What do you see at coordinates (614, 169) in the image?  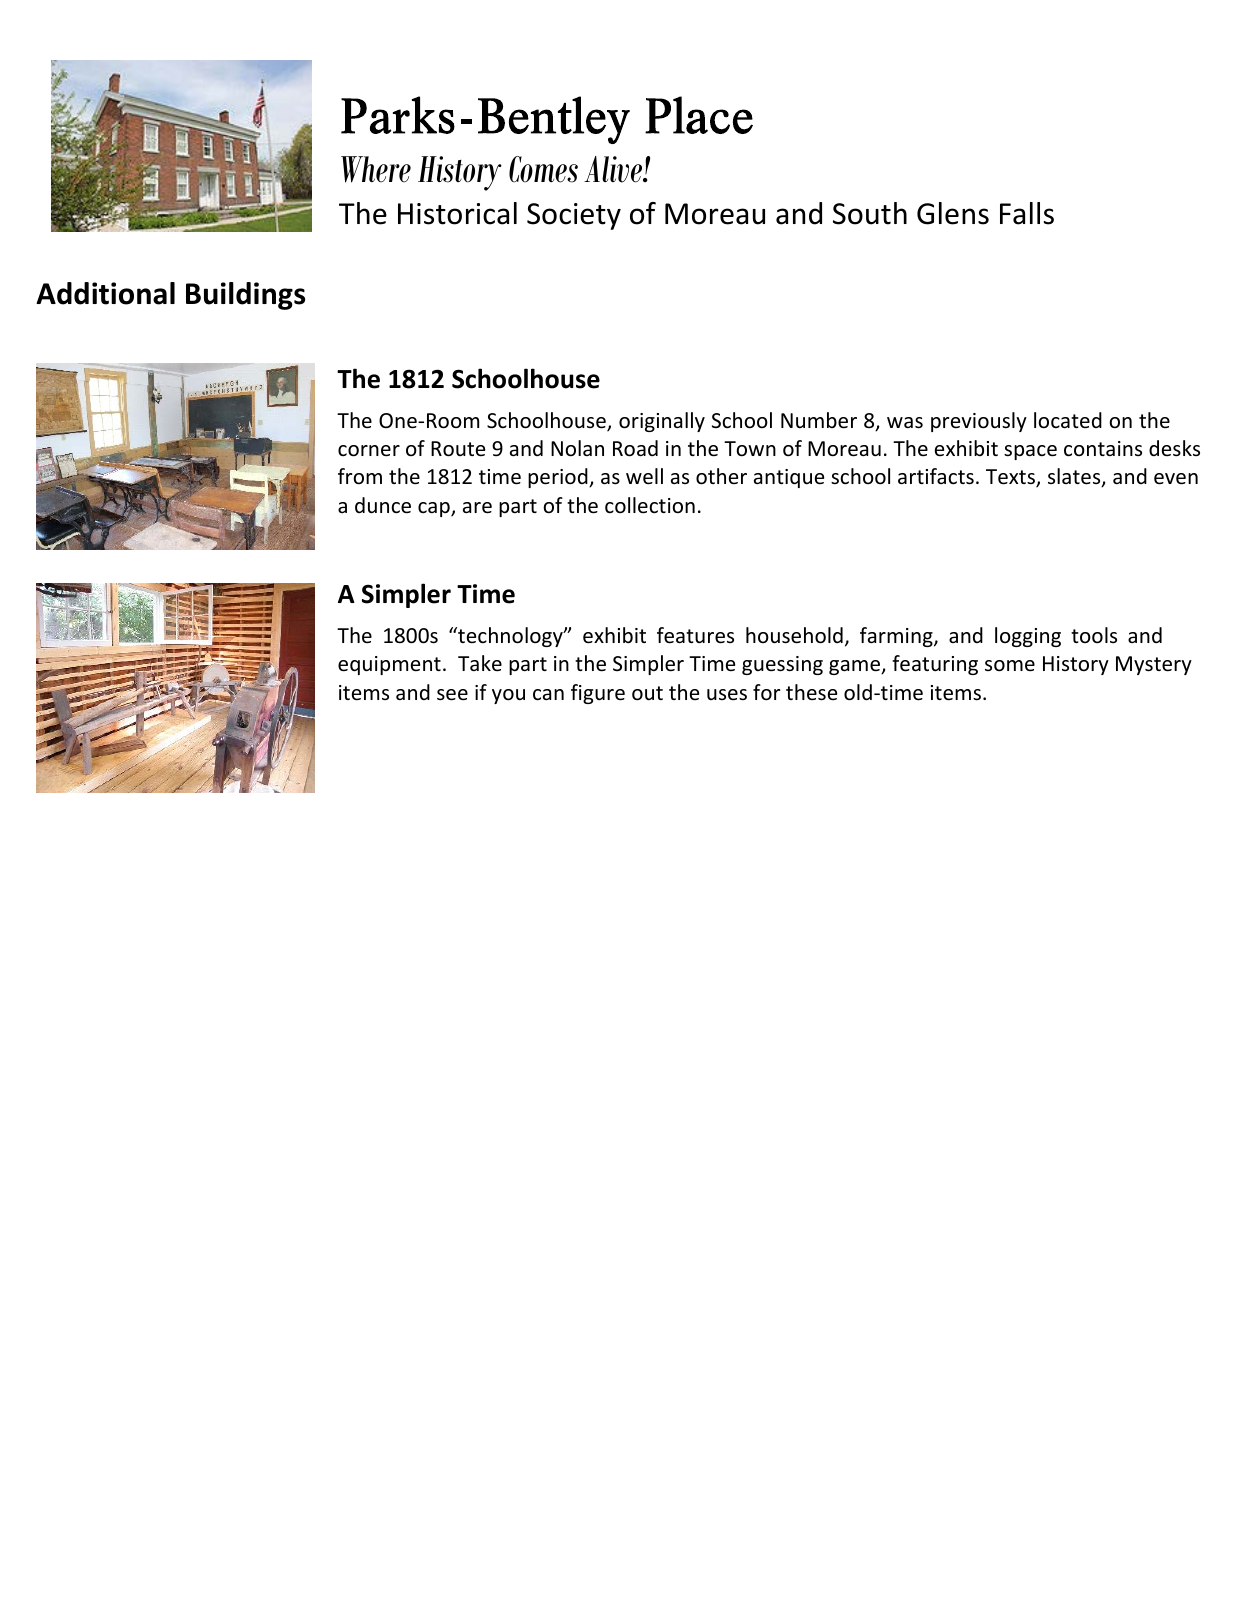 I see `Alive` at bounding box center [614, 169].
